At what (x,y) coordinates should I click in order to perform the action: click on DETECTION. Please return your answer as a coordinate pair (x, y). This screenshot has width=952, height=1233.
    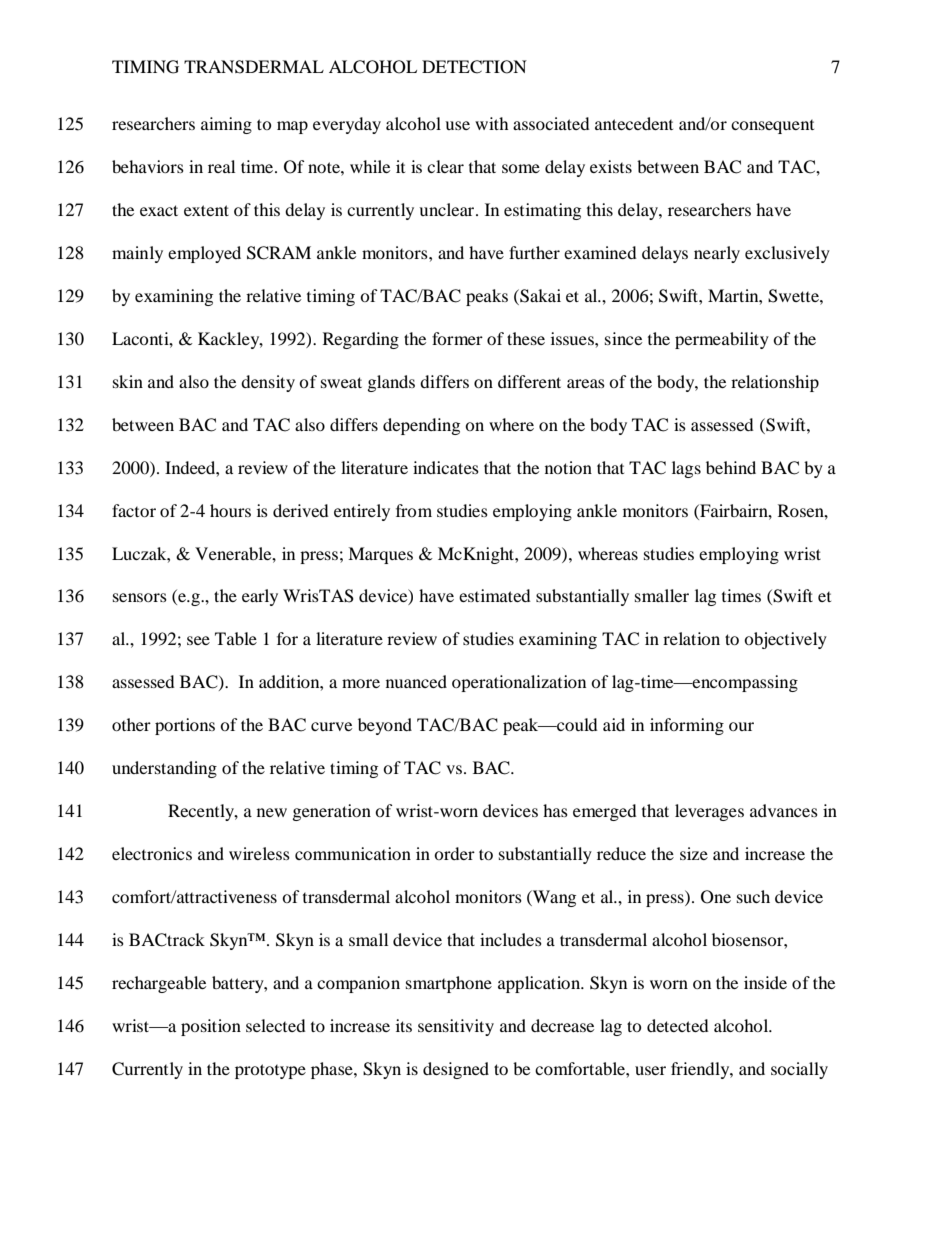
    Looking at the image, I should click on (474, 67).
